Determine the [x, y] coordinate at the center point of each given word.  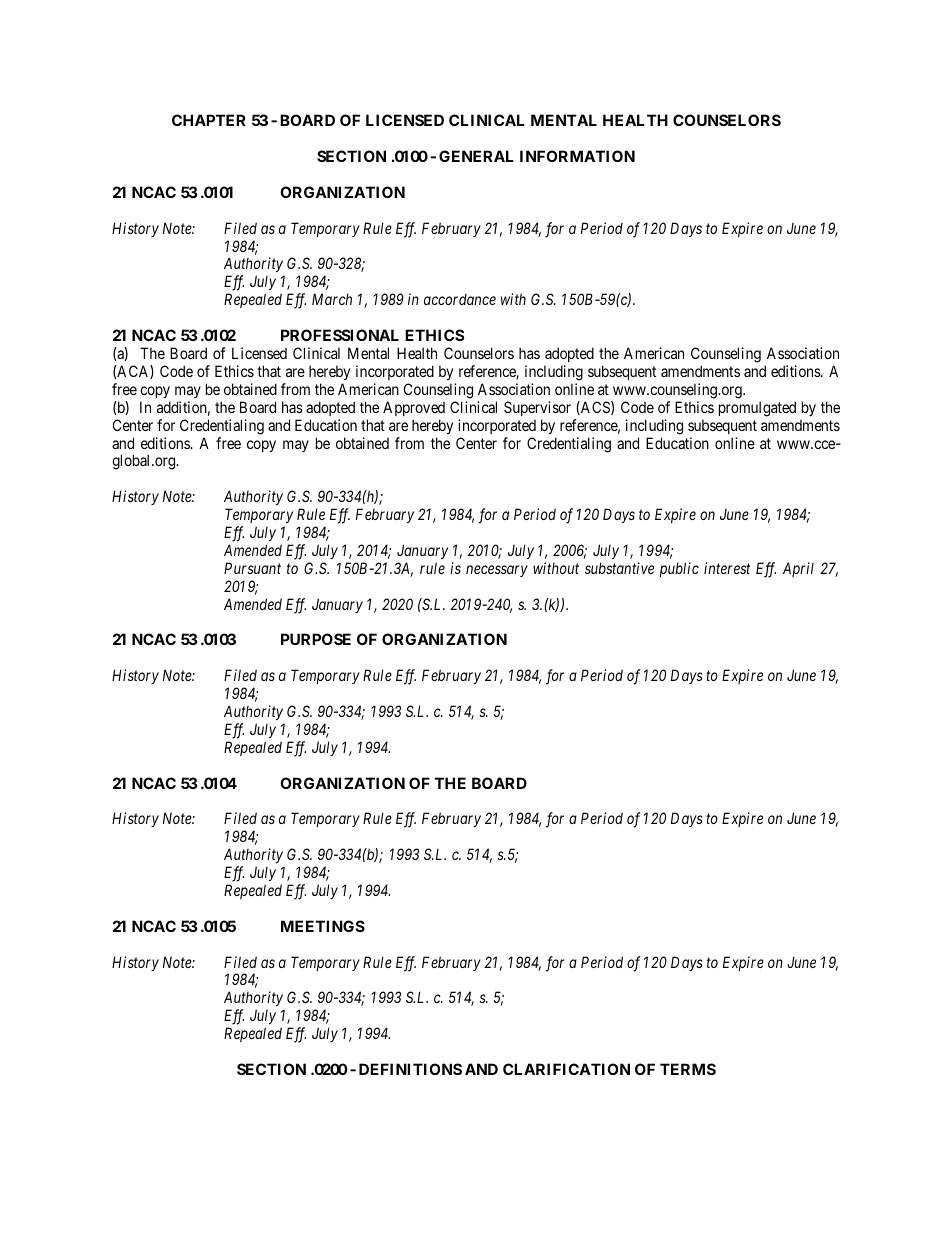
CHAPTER [209, 120]
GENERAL [476, 156]
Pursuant [252, 568]
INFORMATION [577, 156]
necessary [497, 571]
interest [727, 568]
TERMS [688, 1069]
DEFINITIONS [410, 1069]
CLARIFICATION [566, 1069]
